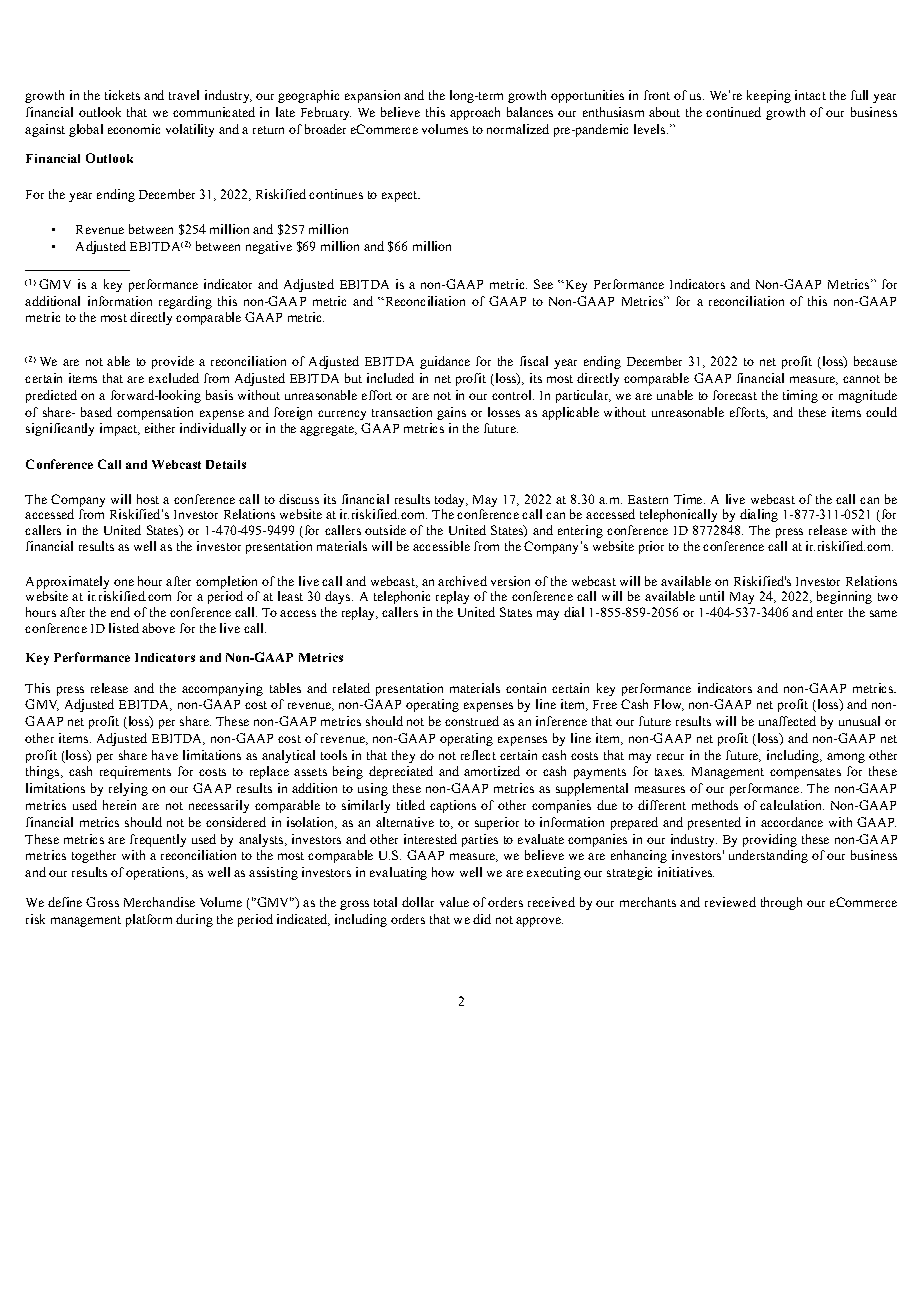 The image size is (924, 1308). What do you see at coordinates (462, 581) in the screenshot?
I see `archived` at bounding box center [462, 581].
